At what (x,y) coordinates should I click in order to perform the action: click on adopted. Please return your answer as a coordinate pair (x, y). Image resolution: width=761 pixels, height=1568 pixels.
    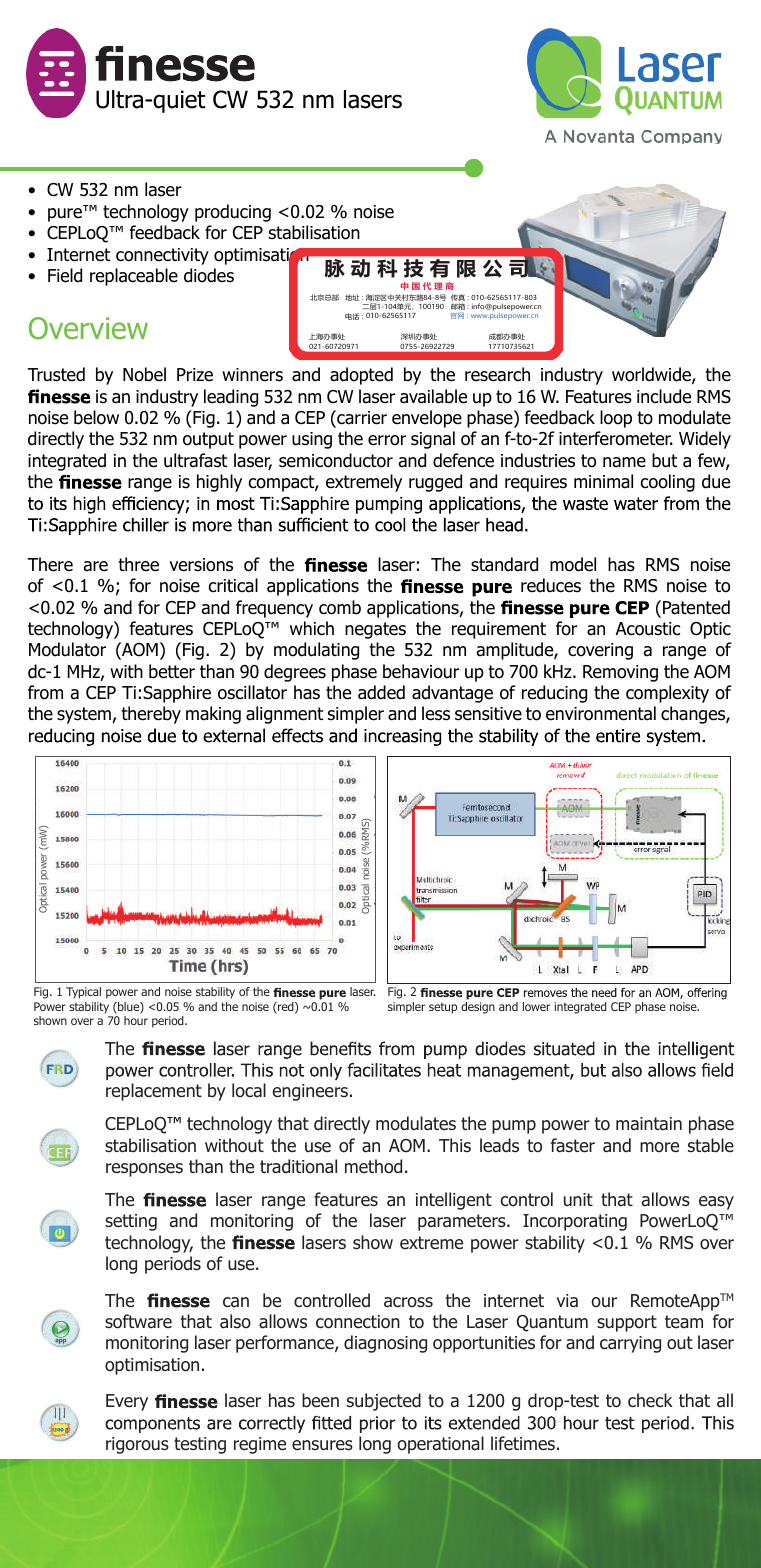
    Looking at the image, I should click on (361, 376).
